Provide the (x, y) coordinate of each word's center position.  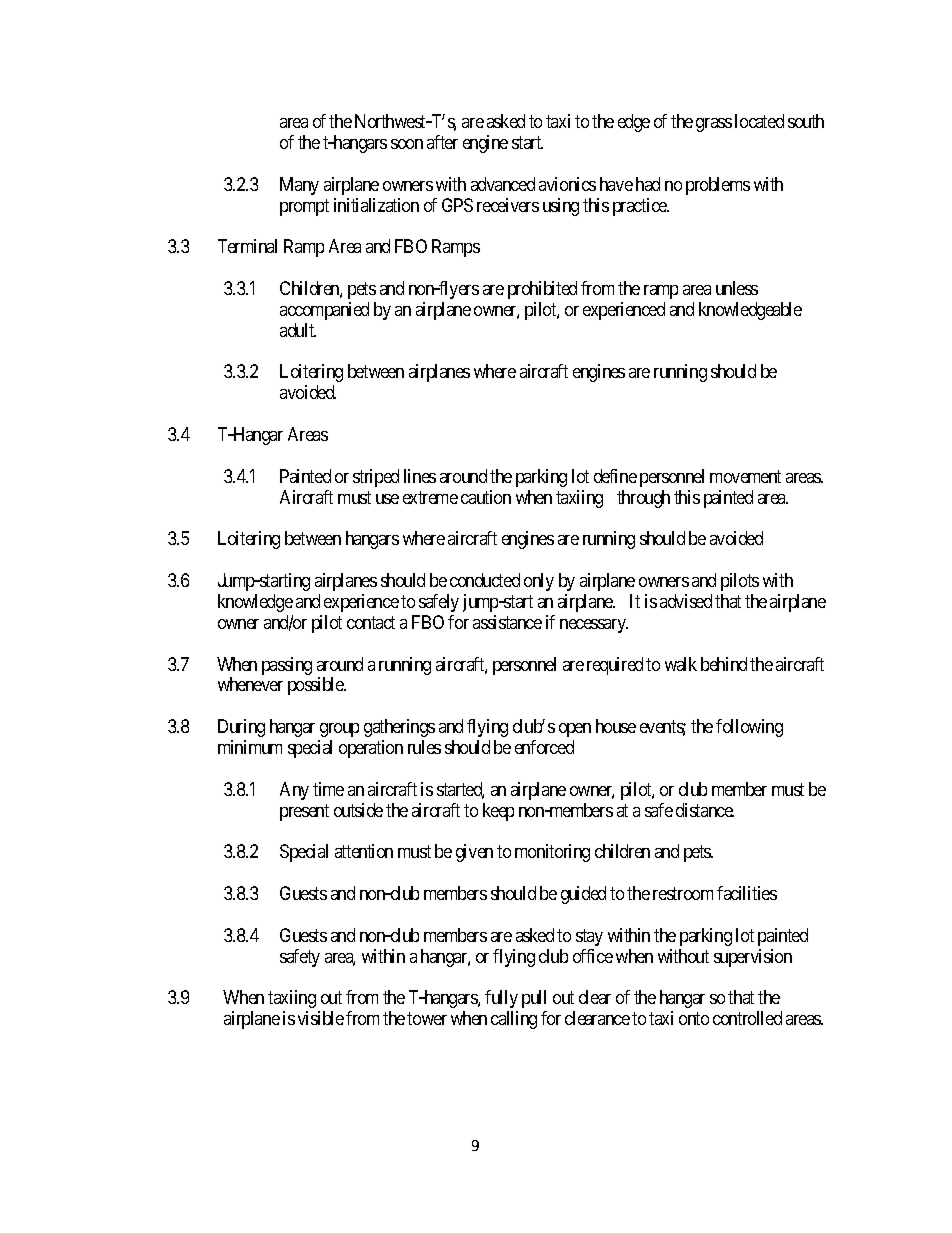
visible (321, 1018)
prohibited (542, 290)
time (328, 789)
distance (705, 810)
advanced (503, 184)
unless (737, 288)
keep (498, 812)
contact (371, 622)
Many (299, 186)
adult (298, 330)
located (759, 121)
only (539, 582)
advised (686, 601)
